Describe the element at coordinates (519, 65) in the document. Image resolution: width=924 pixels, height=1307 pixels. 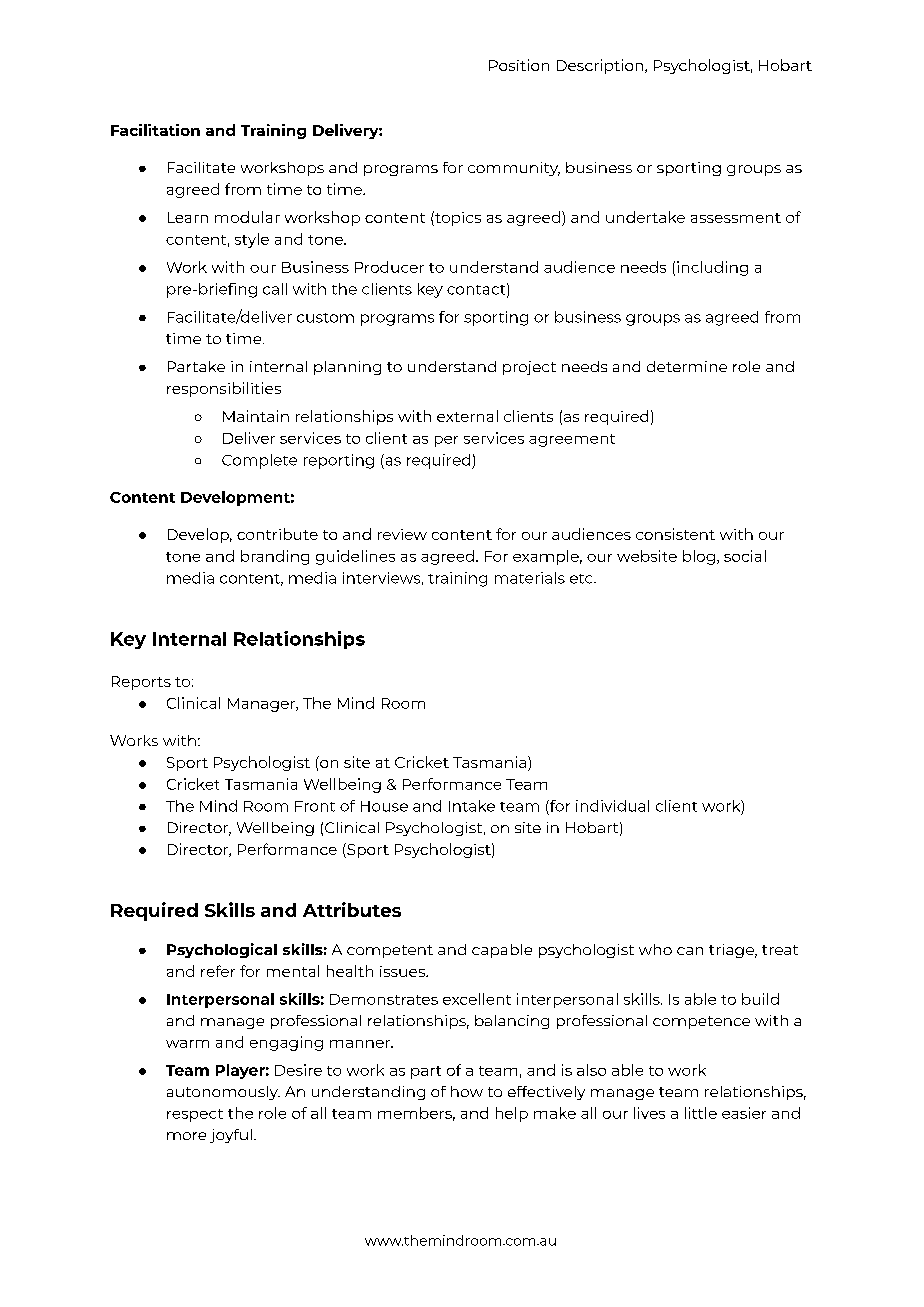
I see `Position` at that location.
